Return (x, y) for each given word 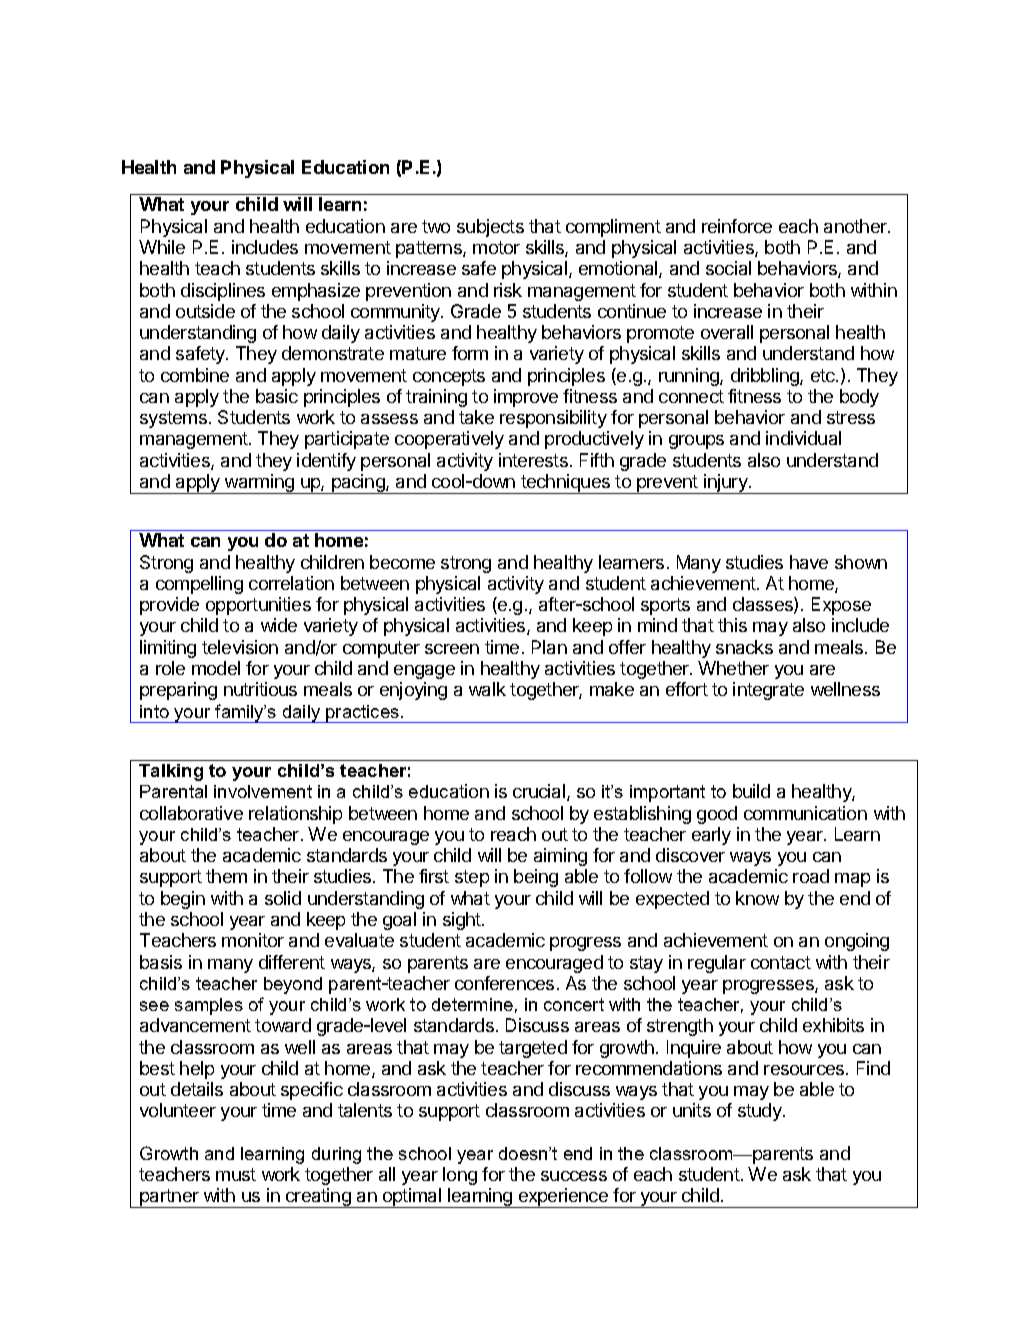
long (460, 1176)
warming (259, 484)
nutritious (260, 689)
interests (533, 460)
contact (781, 962)
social (728, 268)
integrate (768, 691)
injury (726, 484)
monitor (253, 940)
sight (463, 921)
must (236, 1174)
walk (487, 689)
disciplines (223, 292)
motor (496, 247)
